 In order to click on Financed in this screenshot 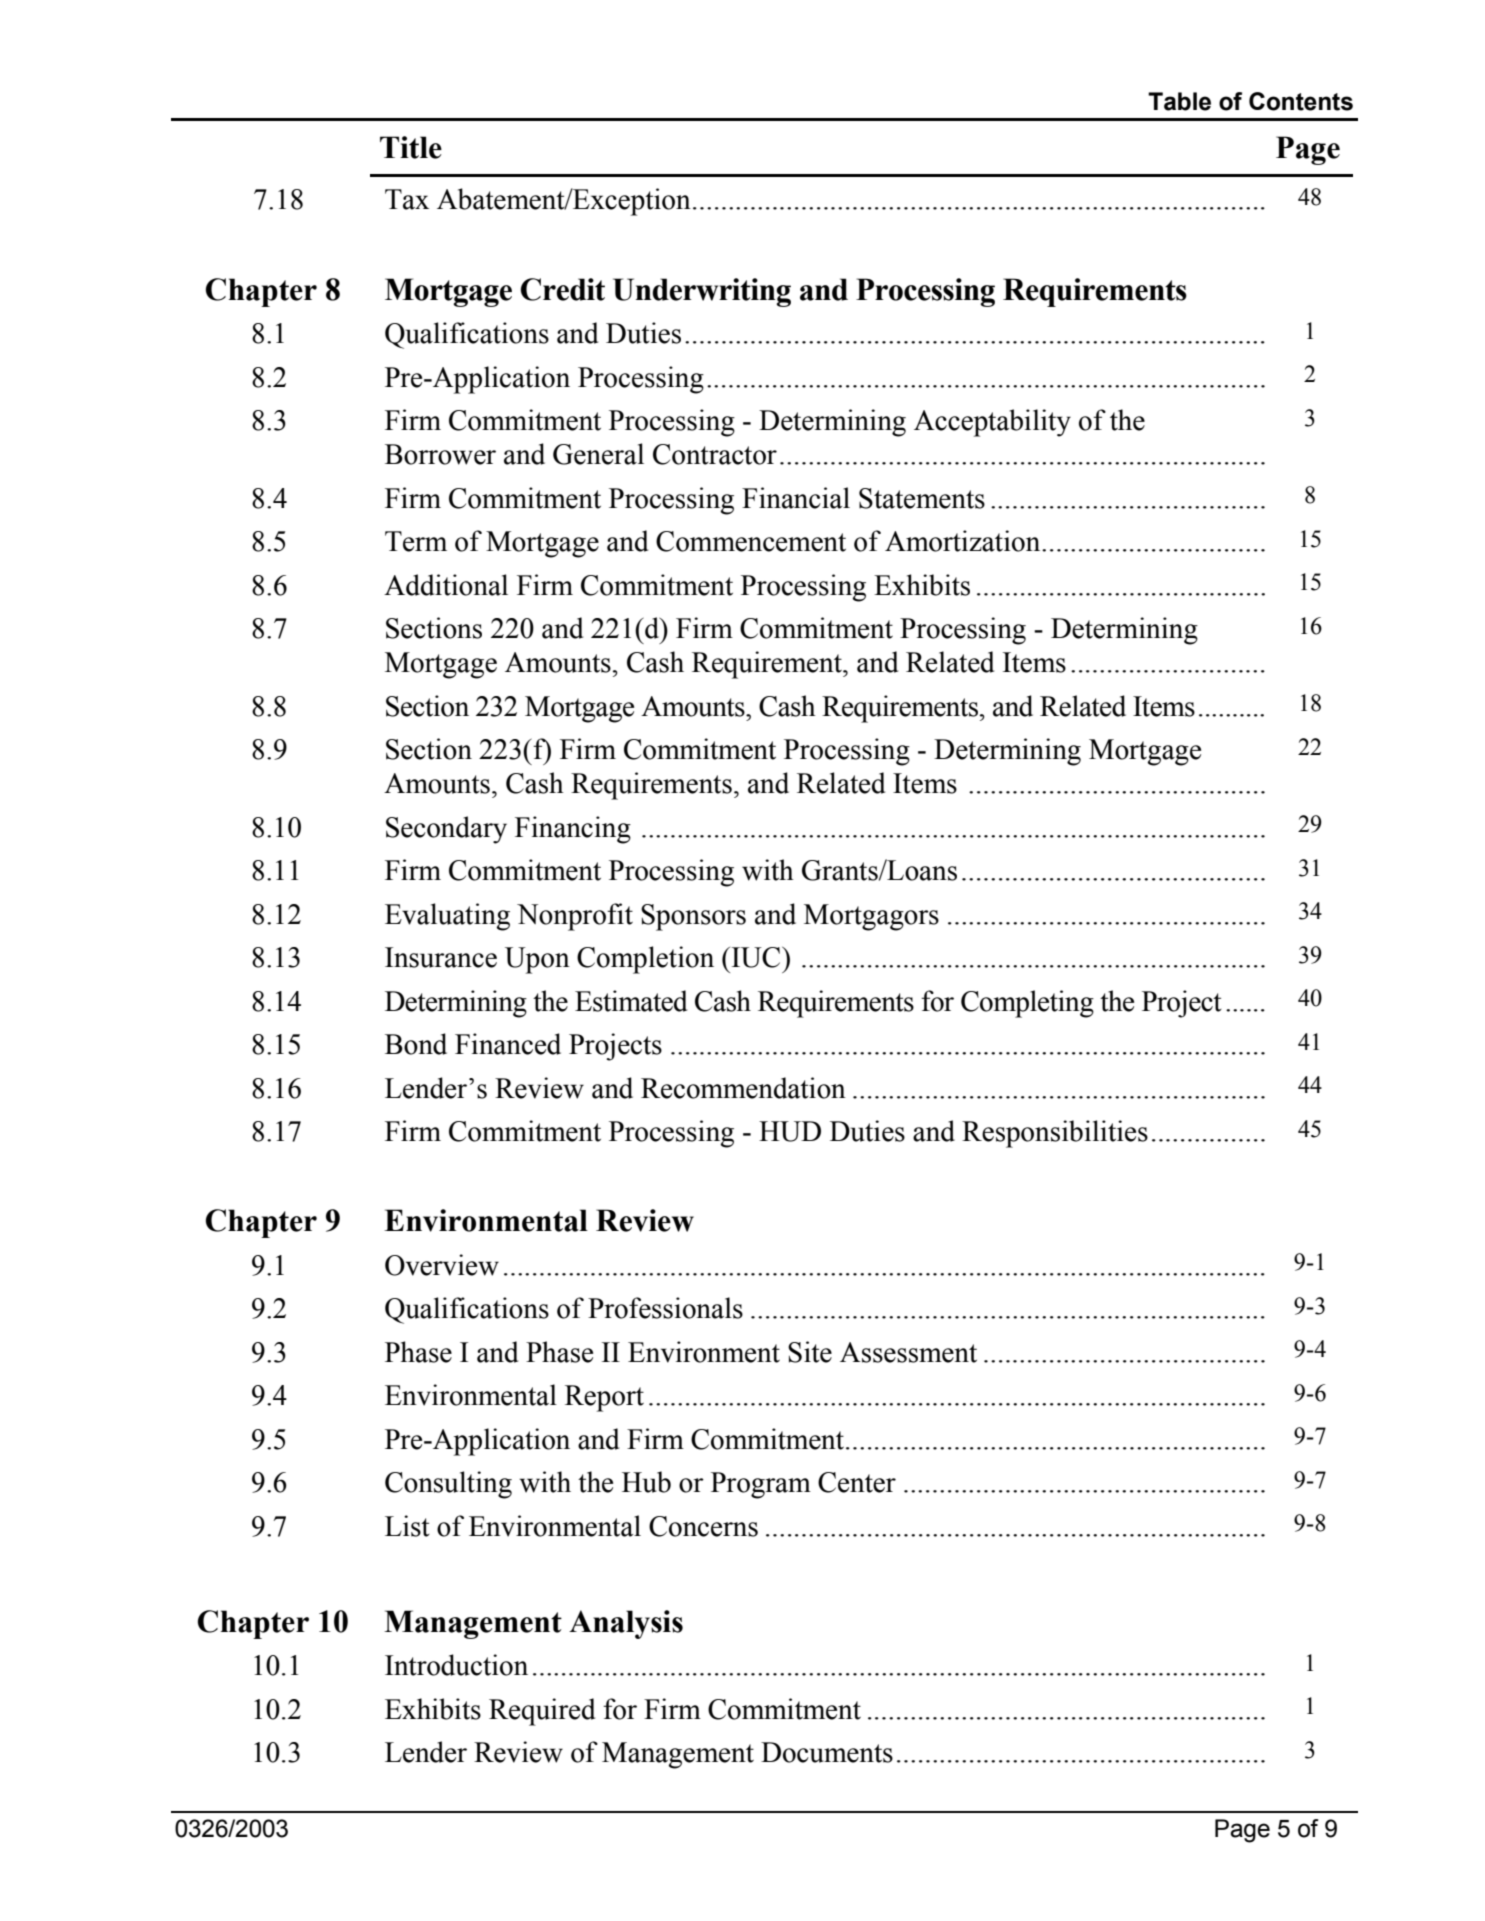, I will do `click(508, 1044)`.
